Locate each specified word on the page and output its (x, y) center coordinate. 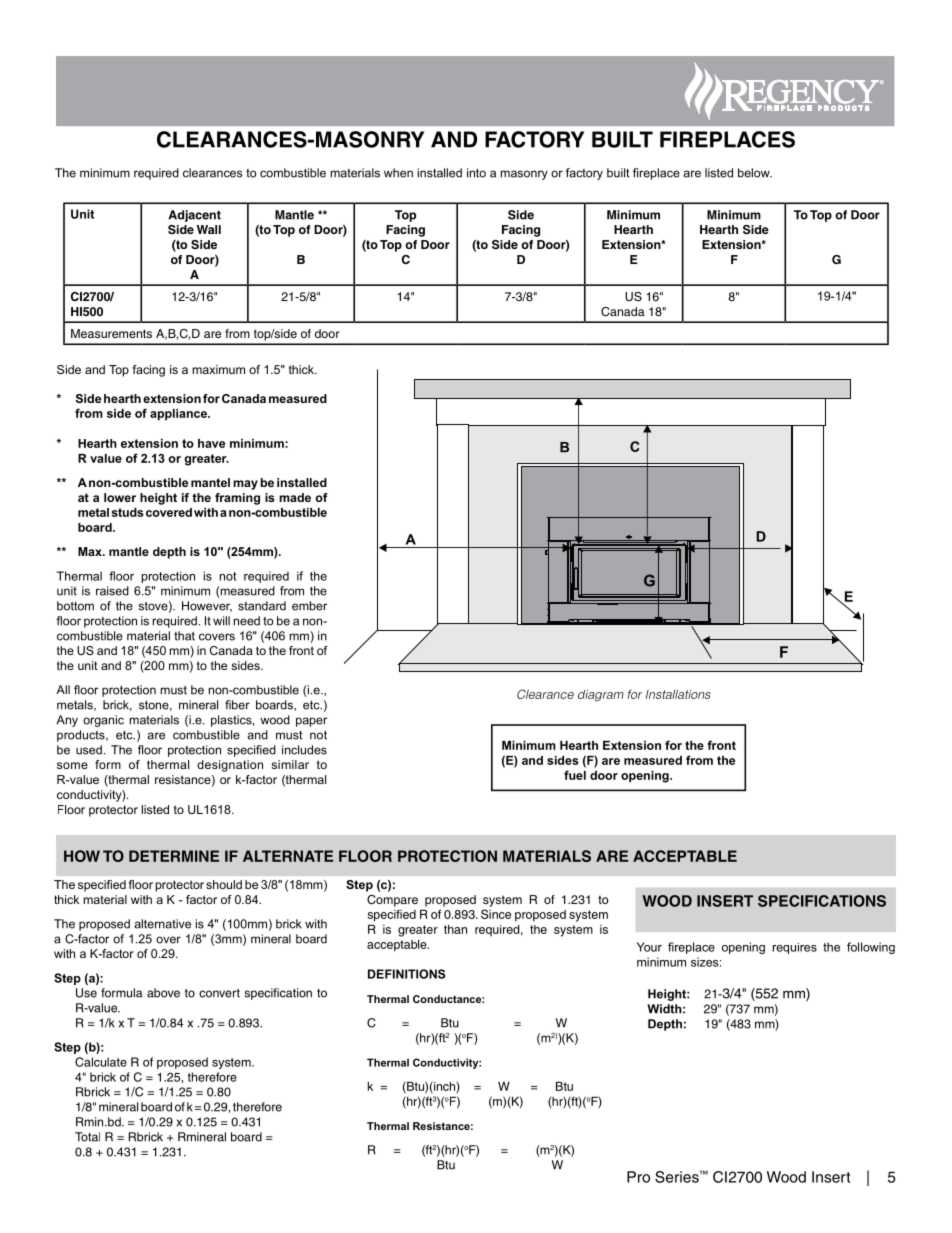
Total (87, 1137)
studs (128, 512)
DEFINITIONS (406, 974)
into (476, 173)
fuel (575, 775)
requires (795, 948)
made (295, 497)
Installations (678, 694)
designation (230, 766)
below (755, 173)
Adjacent (194, 216)
